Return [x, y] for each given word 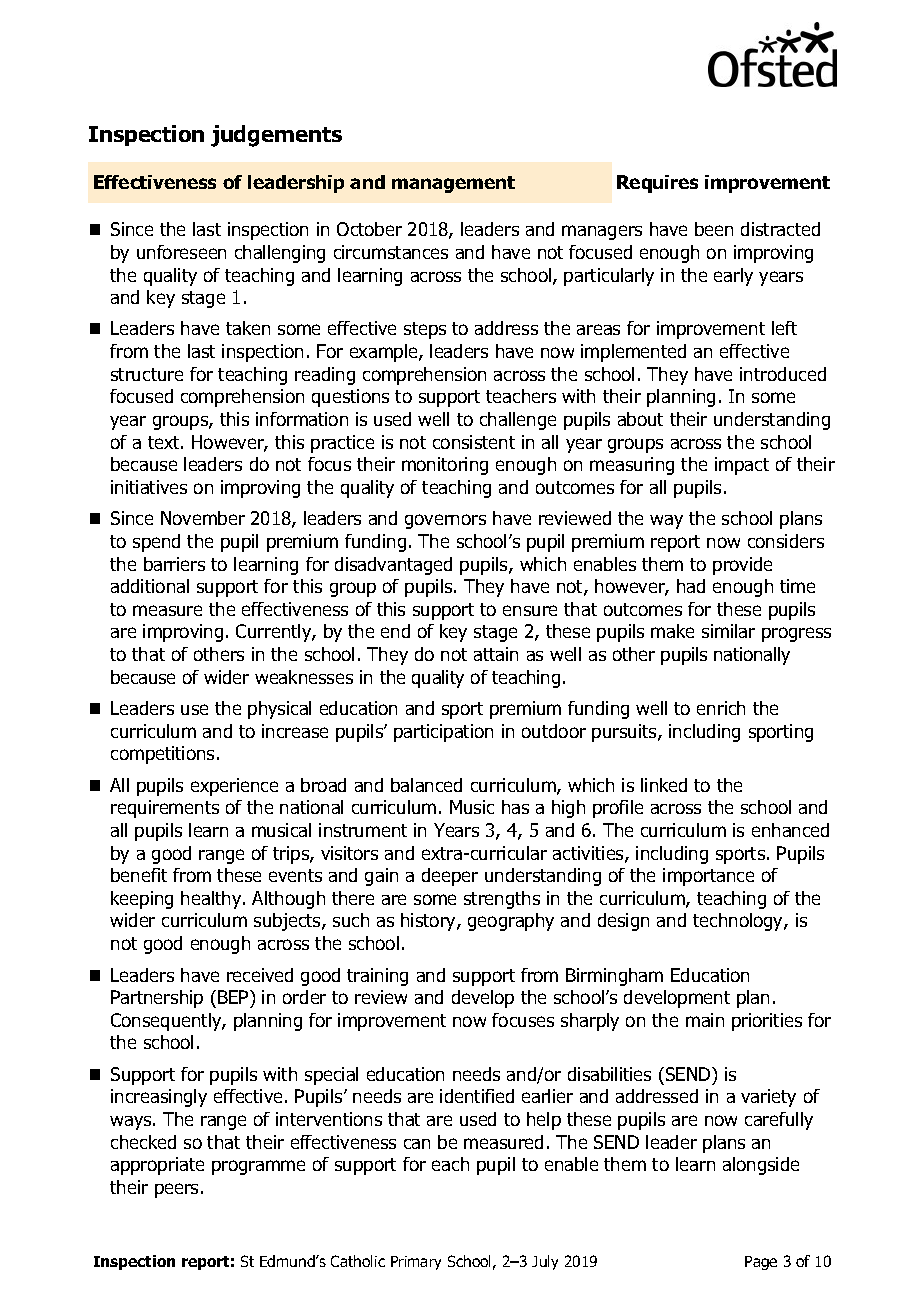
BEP [234, 997]
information [302, 419]
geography [511, 922]
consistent [474, 442]
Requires [657, 184]
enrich [721, 708]
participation [443, 733]
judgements [276, 136]
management [453, 184]
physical [279, 710]
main [705, 1020]
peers [176, 1190]
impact [742, 466]
